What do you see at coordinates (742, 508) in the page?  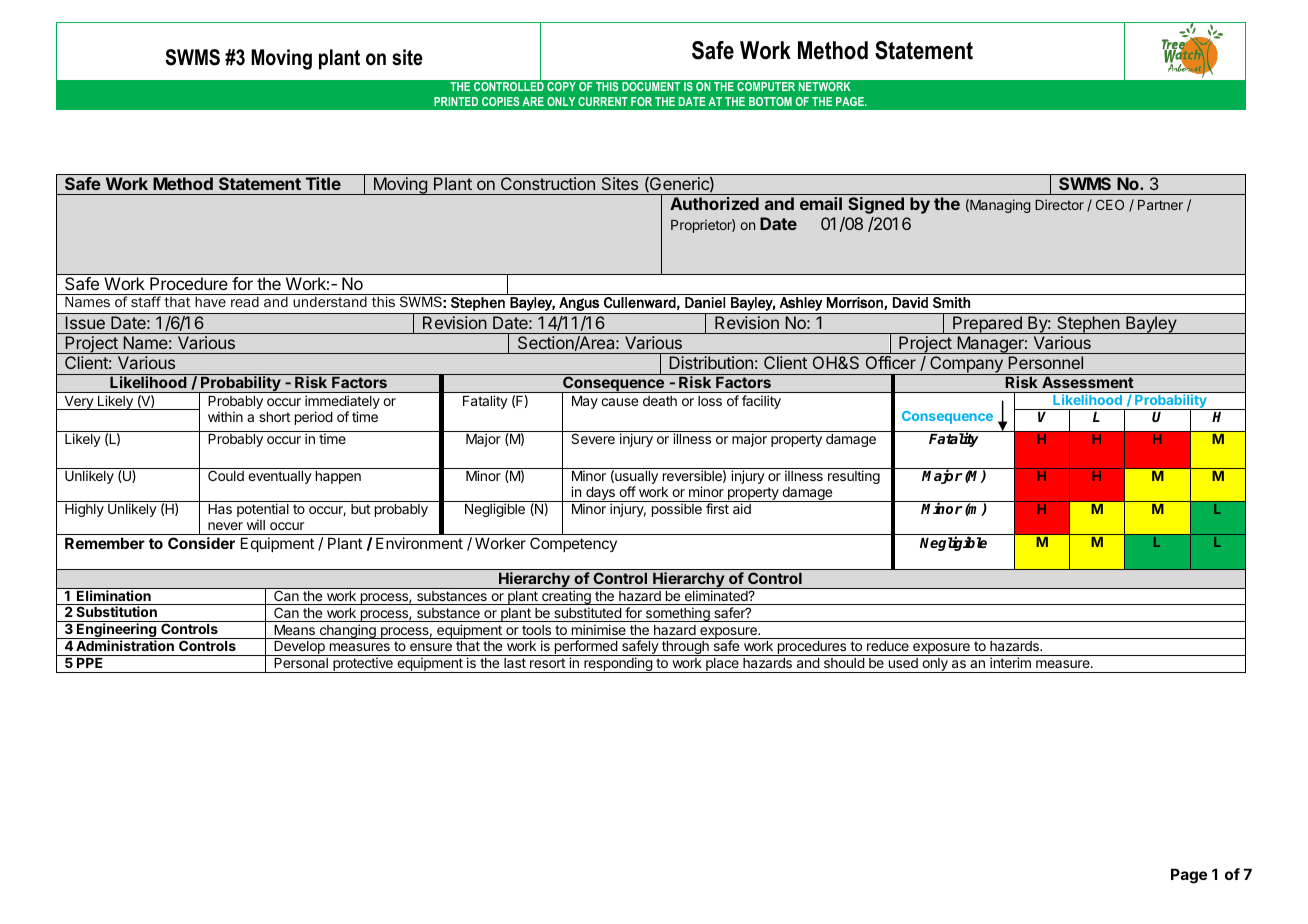 I see `aid` at bounding box center [742, 508].
